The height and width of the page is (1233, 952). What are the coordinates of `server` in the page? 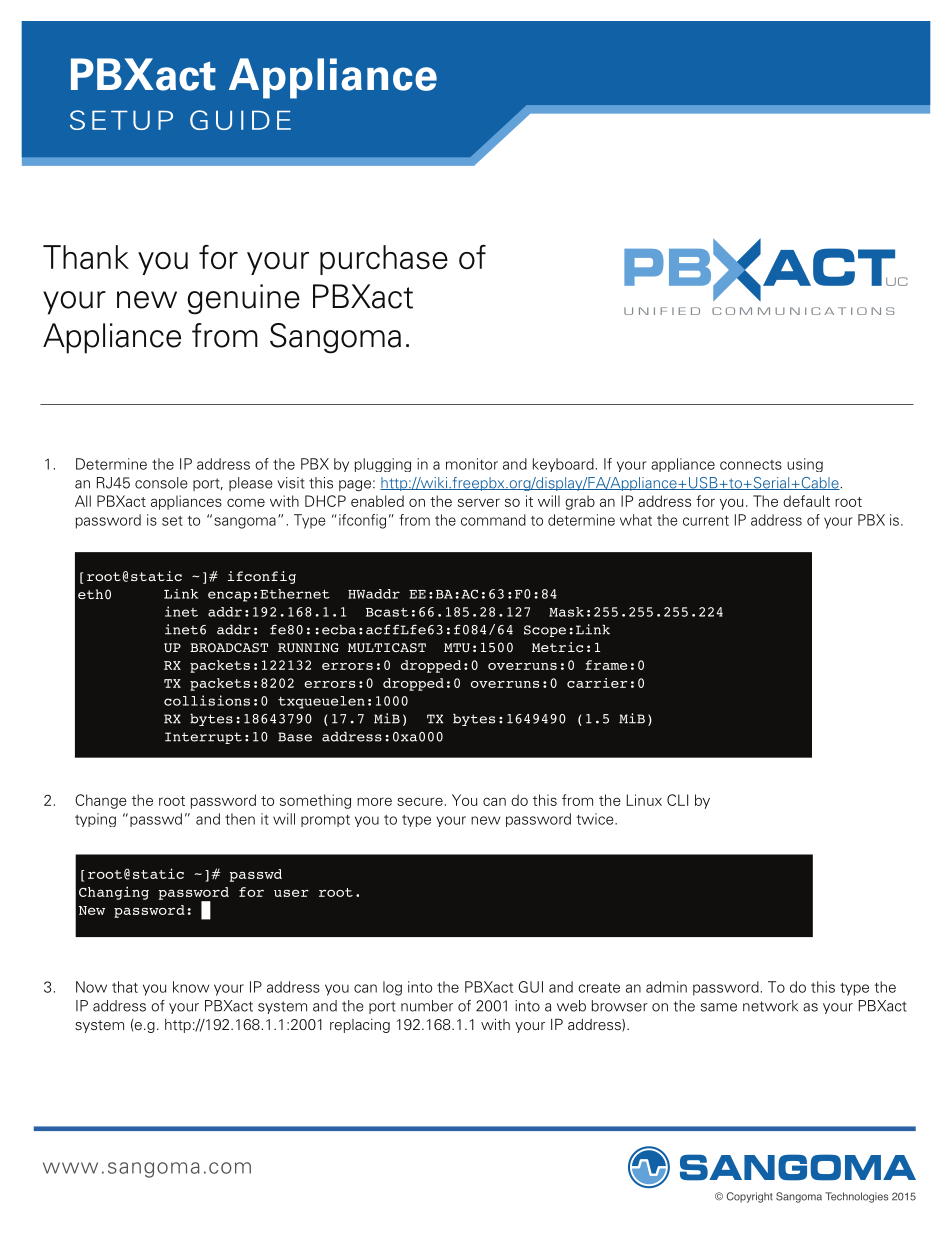 It's located at (479, 502).
